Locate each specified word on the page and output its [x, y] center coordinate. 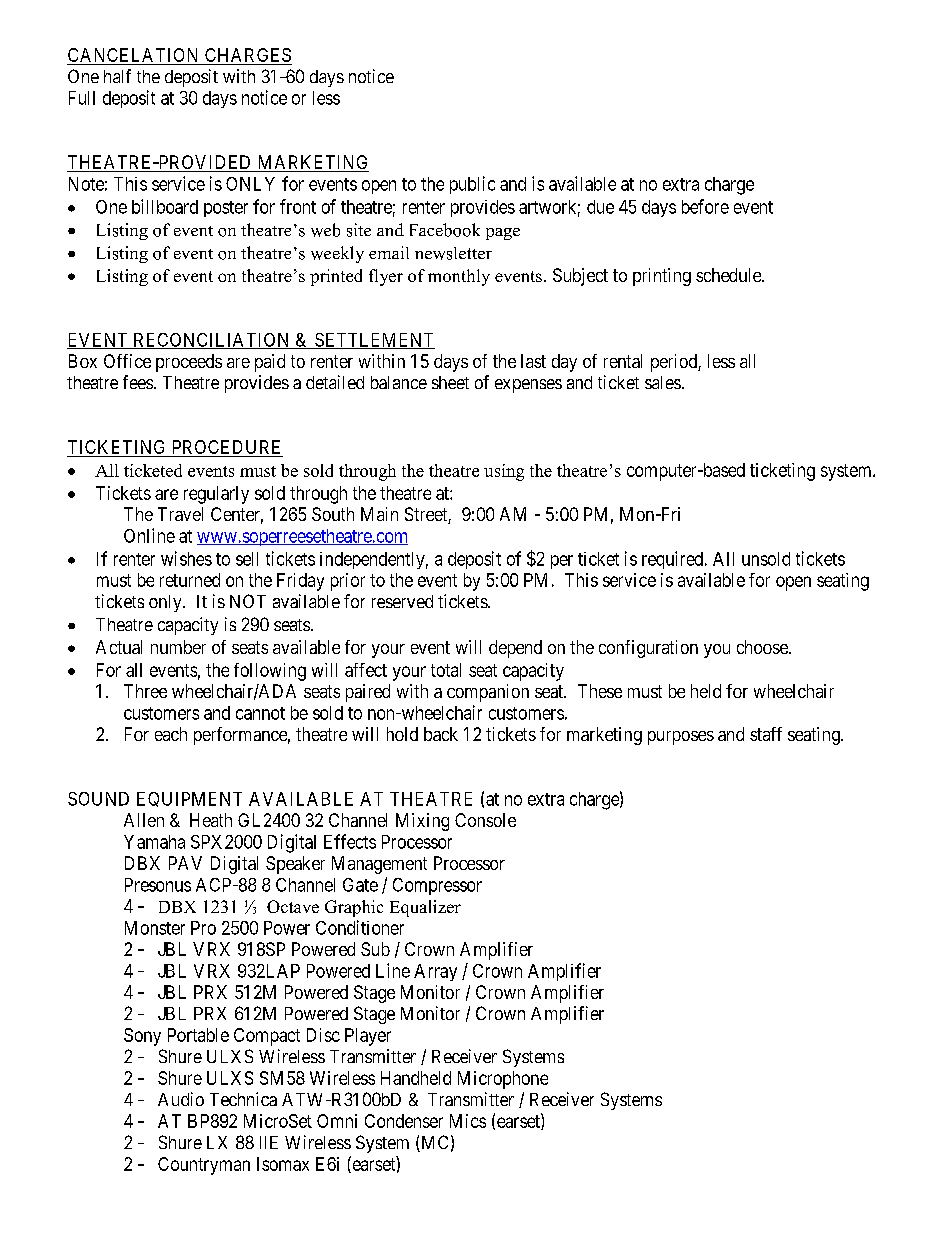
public [472, 185]
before [705, 206]
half [117, 76]
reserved [402, 601]
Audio [181, 1099]
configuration [648, 649]
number [178, 647]
